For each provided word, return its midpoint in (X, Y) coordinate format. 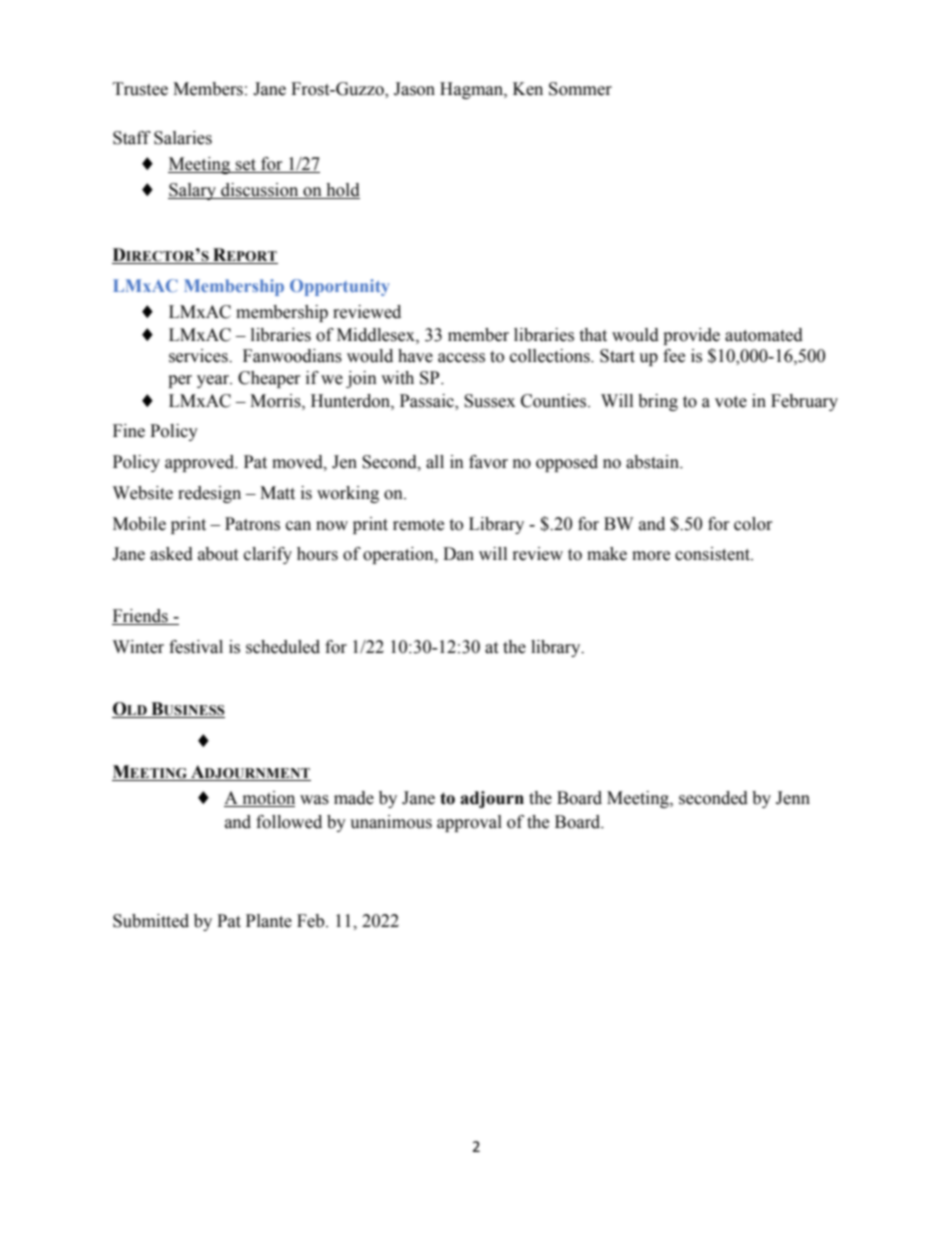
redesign (209, 494)
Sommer (580, 89)
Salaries (183, 138)
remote (418, 525)
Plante (269, 921)
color (753, 524)
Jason (414, 89)
